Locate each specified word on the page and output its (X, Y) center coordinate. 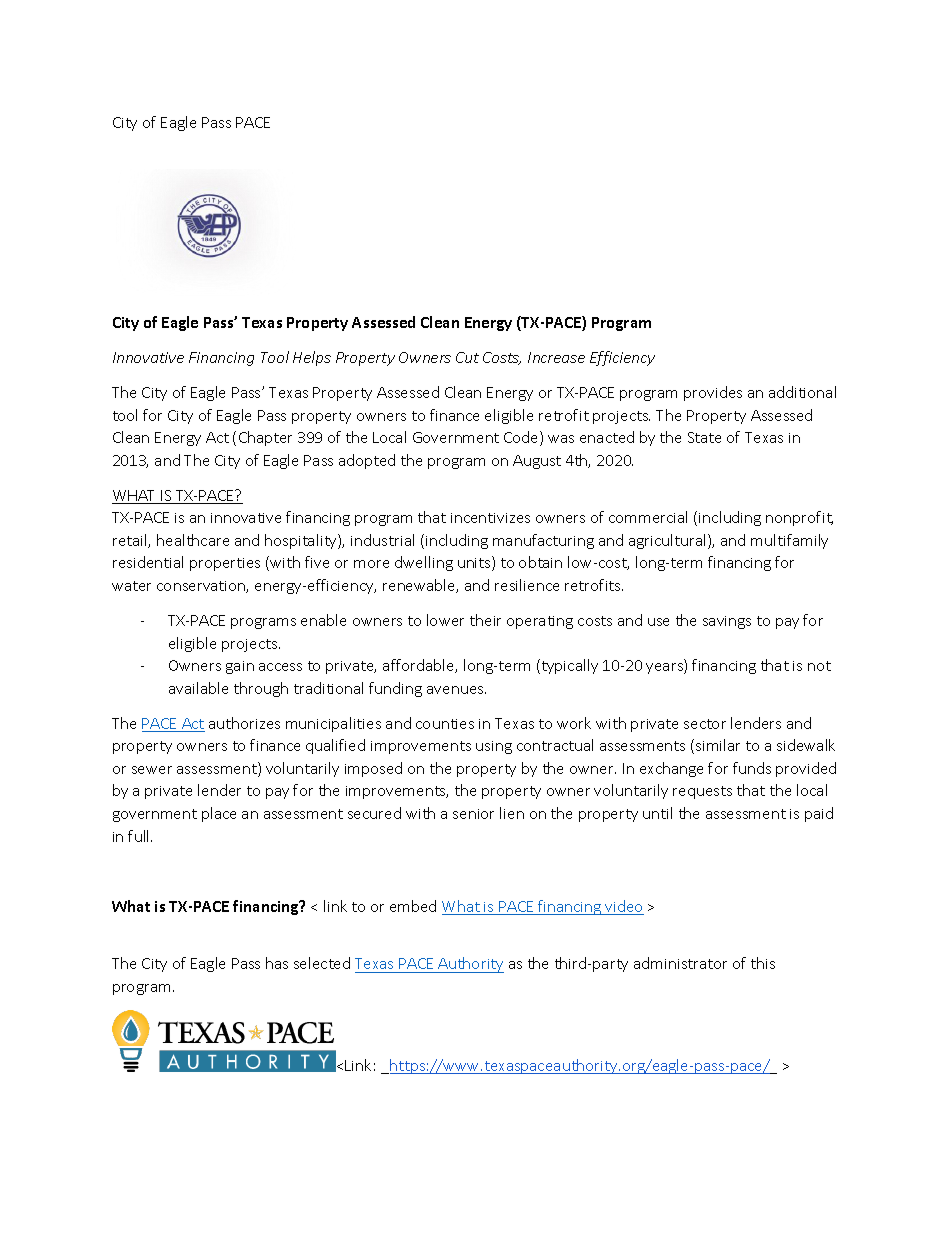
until (657, 813)
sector (705, 724)
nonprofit (799, 518)
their (485, 620)
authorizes (244, 723)
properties (225, 564)
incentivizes (490, 518)
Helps (312, 358)
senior (473, 814)
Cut (467, 357)
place (219, 814)
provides (713, 393)
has (277, 963)
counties (445, 724)
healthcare (193, 540)
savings (727, 622)
